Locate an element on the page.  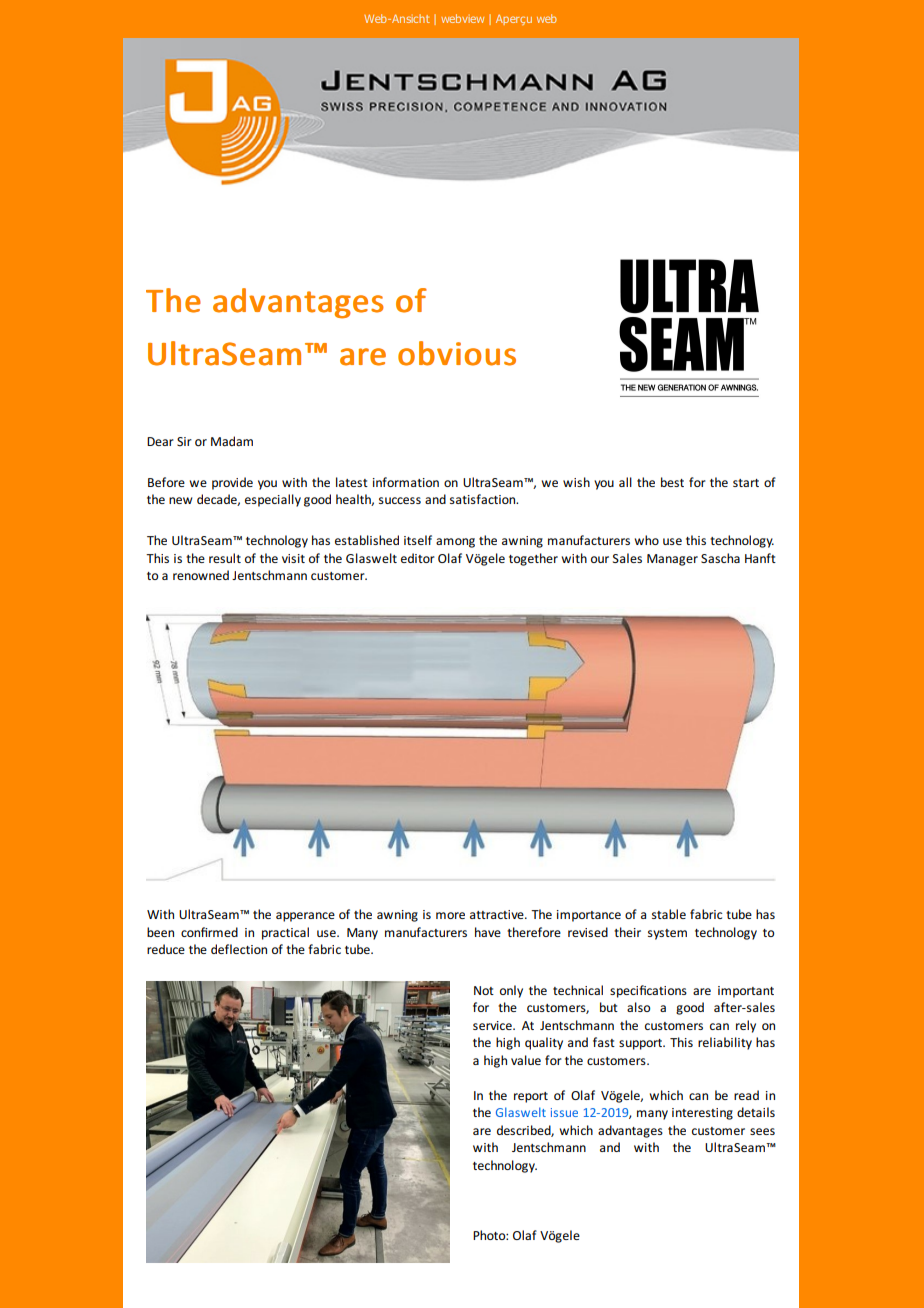
obvious is located at coordinates (457, 353).
